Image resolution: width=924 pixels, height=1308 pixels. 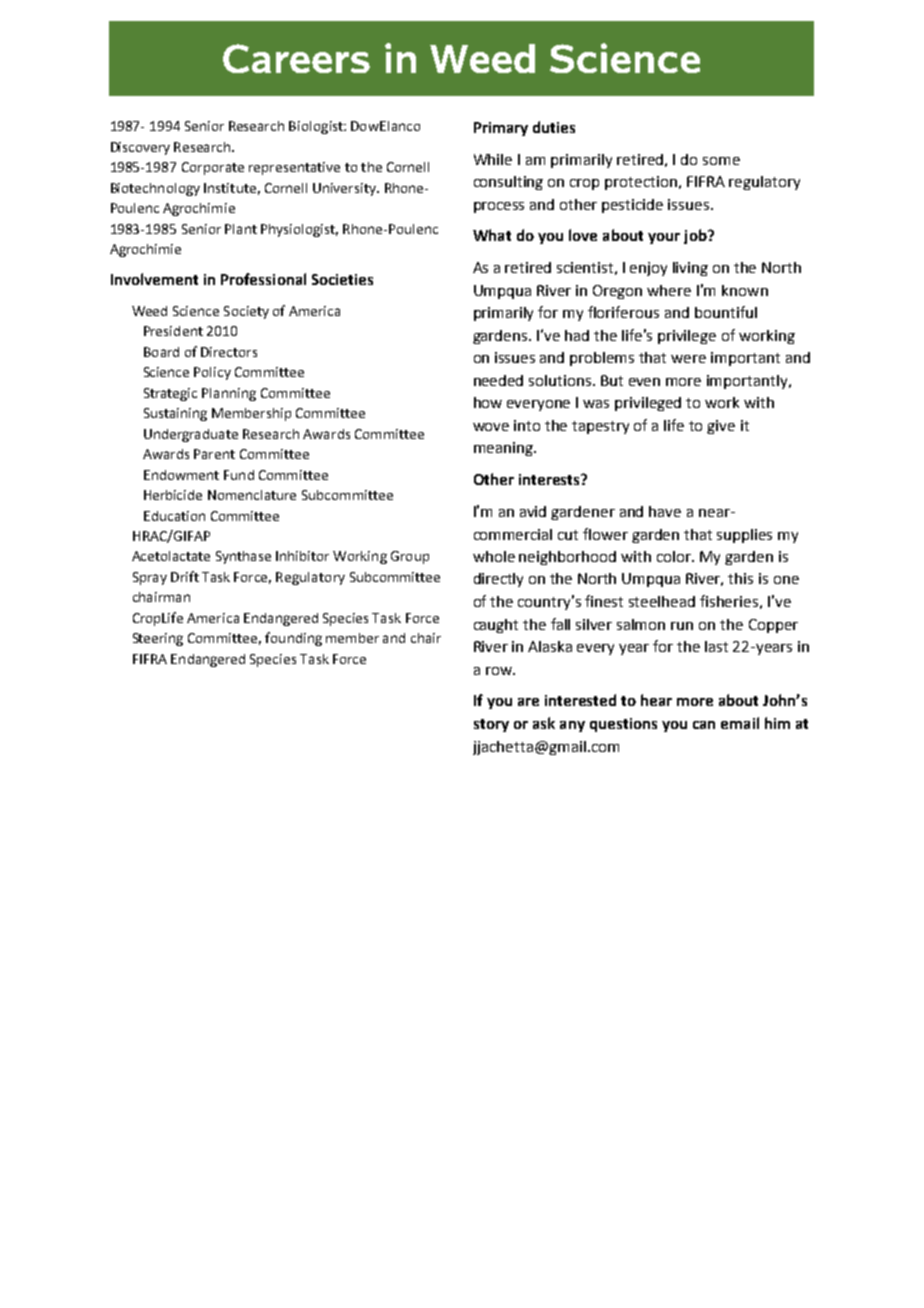 I want to click on needed, so click(x=498, y=380).
